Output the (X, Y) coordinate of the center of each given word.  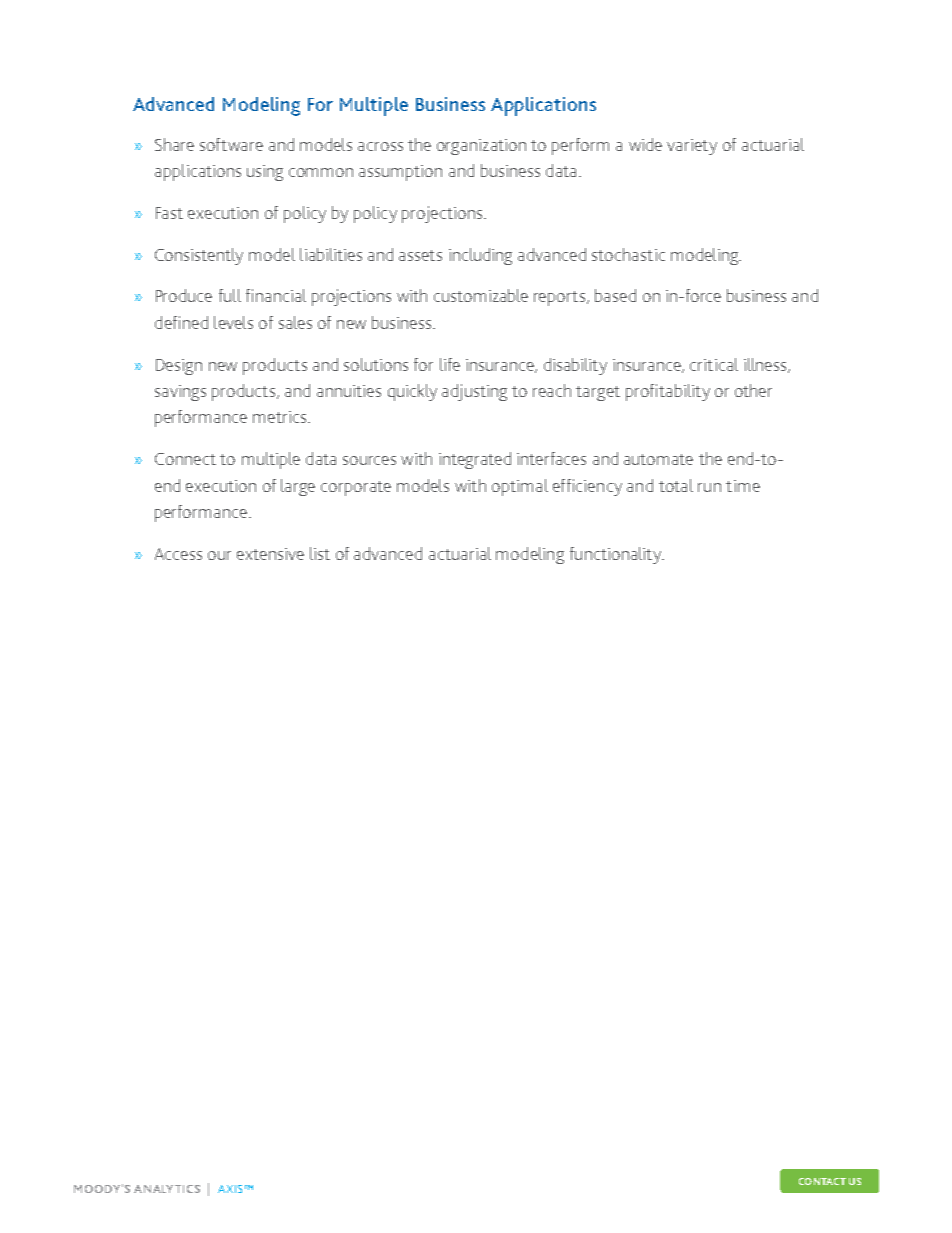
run (709, 487)
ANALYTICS (167, 1189)
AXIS (230, 1189)
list (320, 553)
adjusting (474, 392)
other (753, 390)
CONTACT (822, 1181)
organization (481, 147)
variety (692, 147)
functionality (617, 555)
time (743, 486)
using (265, 173)
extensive (270, 554)
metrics (281, 417)
